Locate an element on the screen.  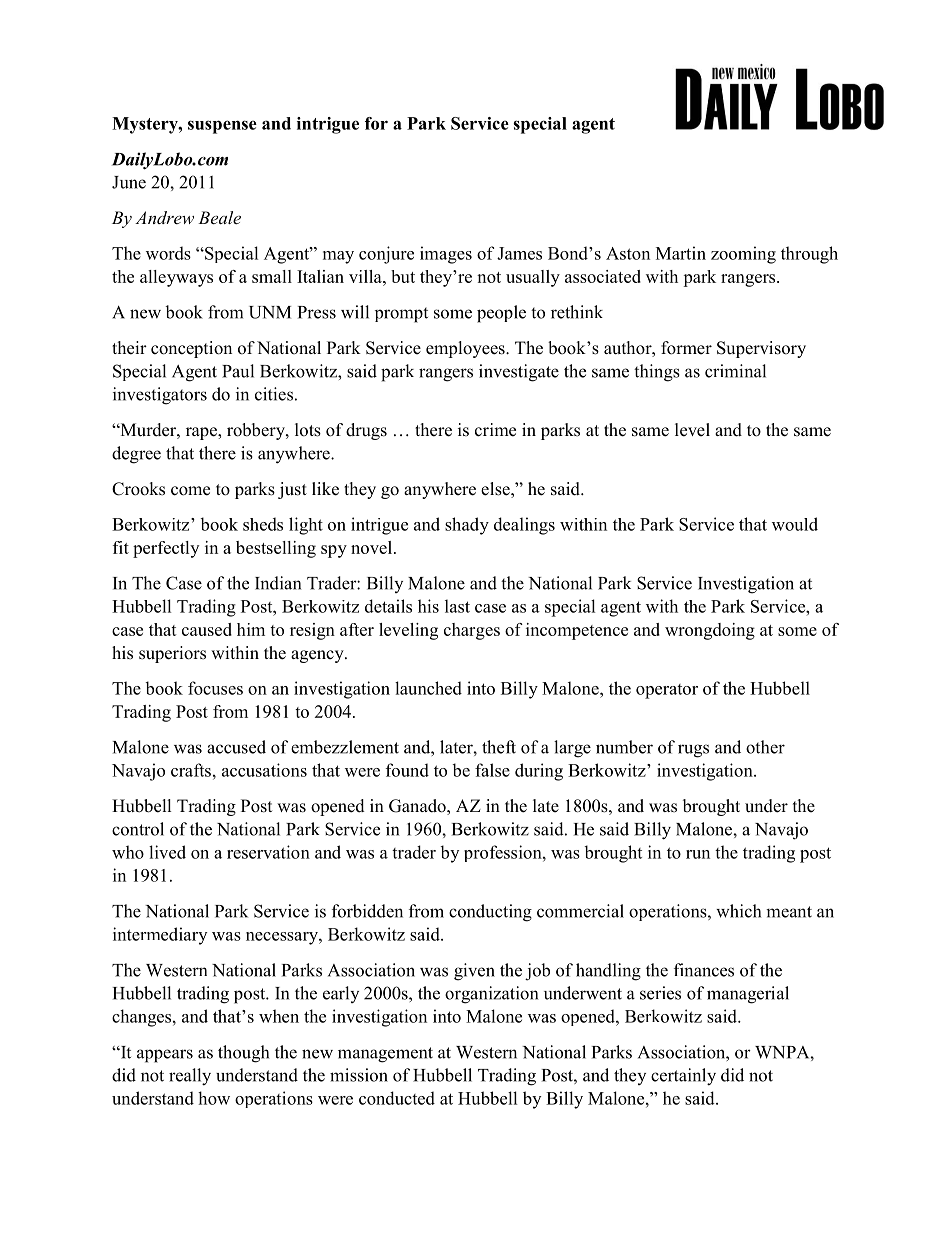
really is located at coordinates (190, 1077).
